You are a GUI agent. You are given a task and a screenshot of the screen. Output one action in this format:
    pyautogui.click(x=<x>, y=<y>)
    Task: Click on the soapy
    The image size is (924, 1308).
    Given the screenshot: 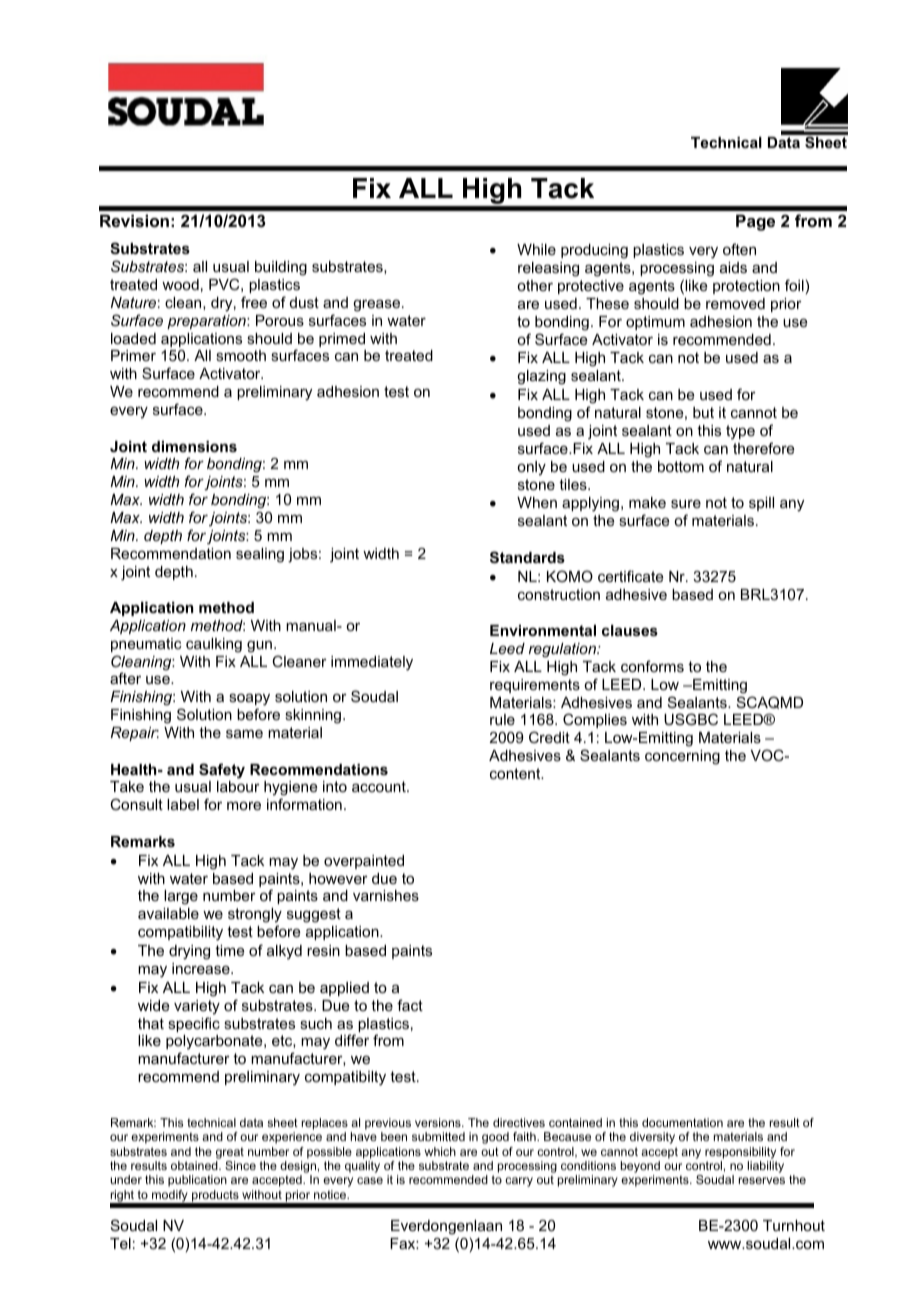 What is the action you would take?
    pyautogui.click(x=249, y=701)
